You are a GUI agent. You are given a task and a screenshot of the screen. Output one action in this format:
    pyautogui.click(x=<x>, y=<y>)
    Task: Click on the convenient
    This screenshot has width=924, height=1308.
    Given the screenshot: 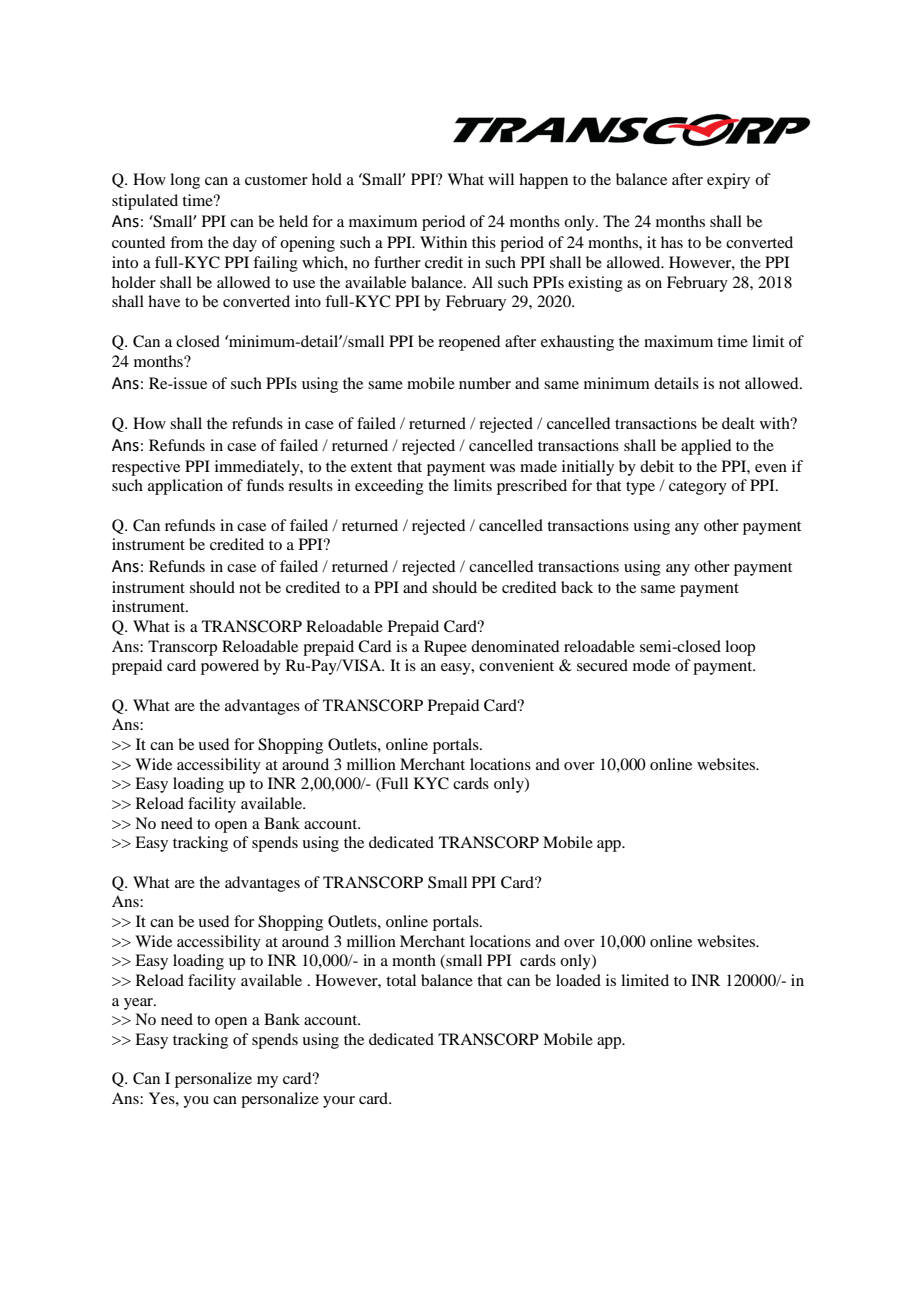 What is the action you would take?
    pyautogui.click(x=516, y=665)
